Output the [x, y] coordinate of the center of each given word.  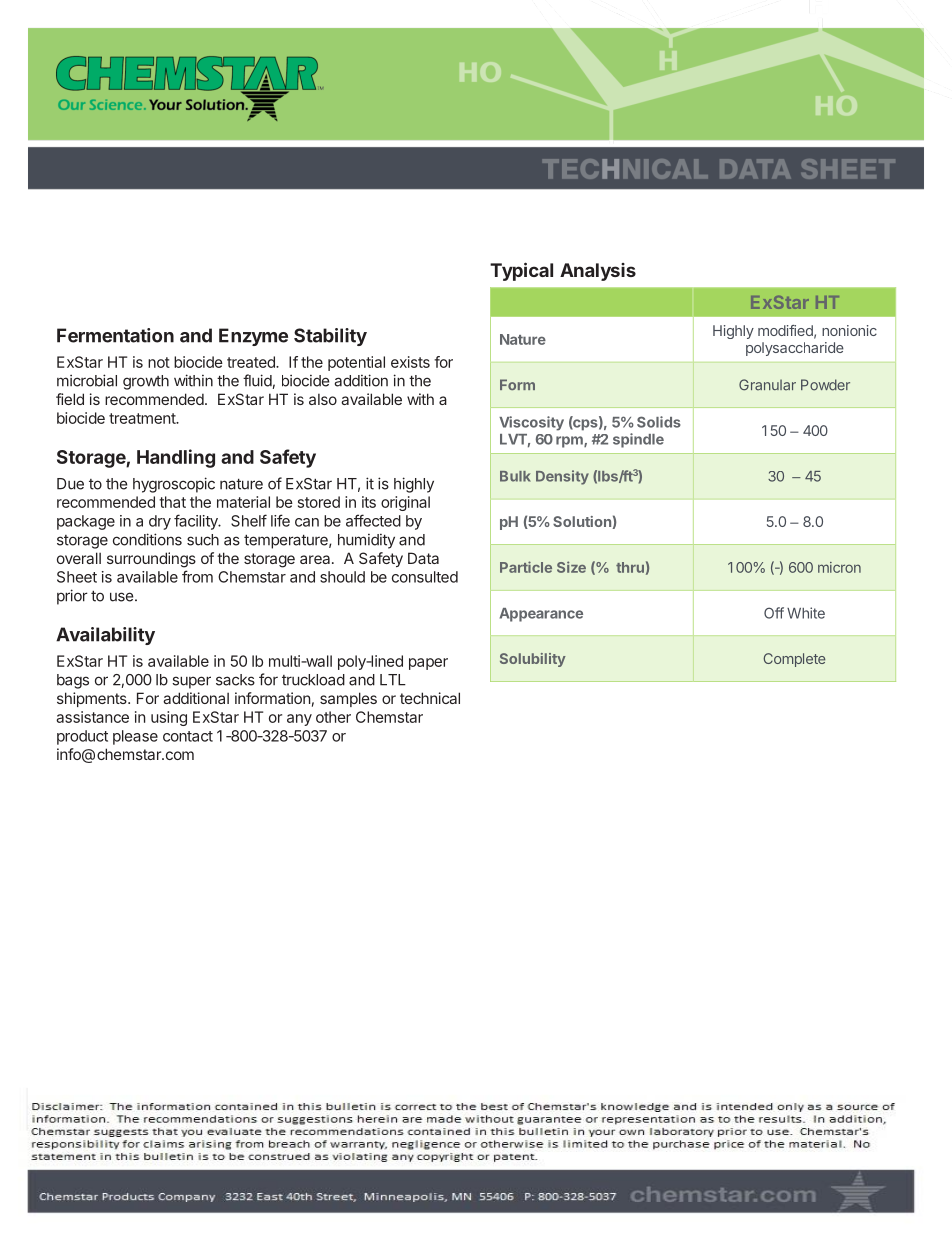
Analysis [598, 272]
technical [430, 698]
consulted [425, 577]
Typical [521, 271]
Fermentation [115, 335]
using [169, 718]
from [197, 576]
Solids [659, 422]
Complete [794, 660]
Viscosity [531, 423]
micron [839, 567]
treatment [143, 418]
